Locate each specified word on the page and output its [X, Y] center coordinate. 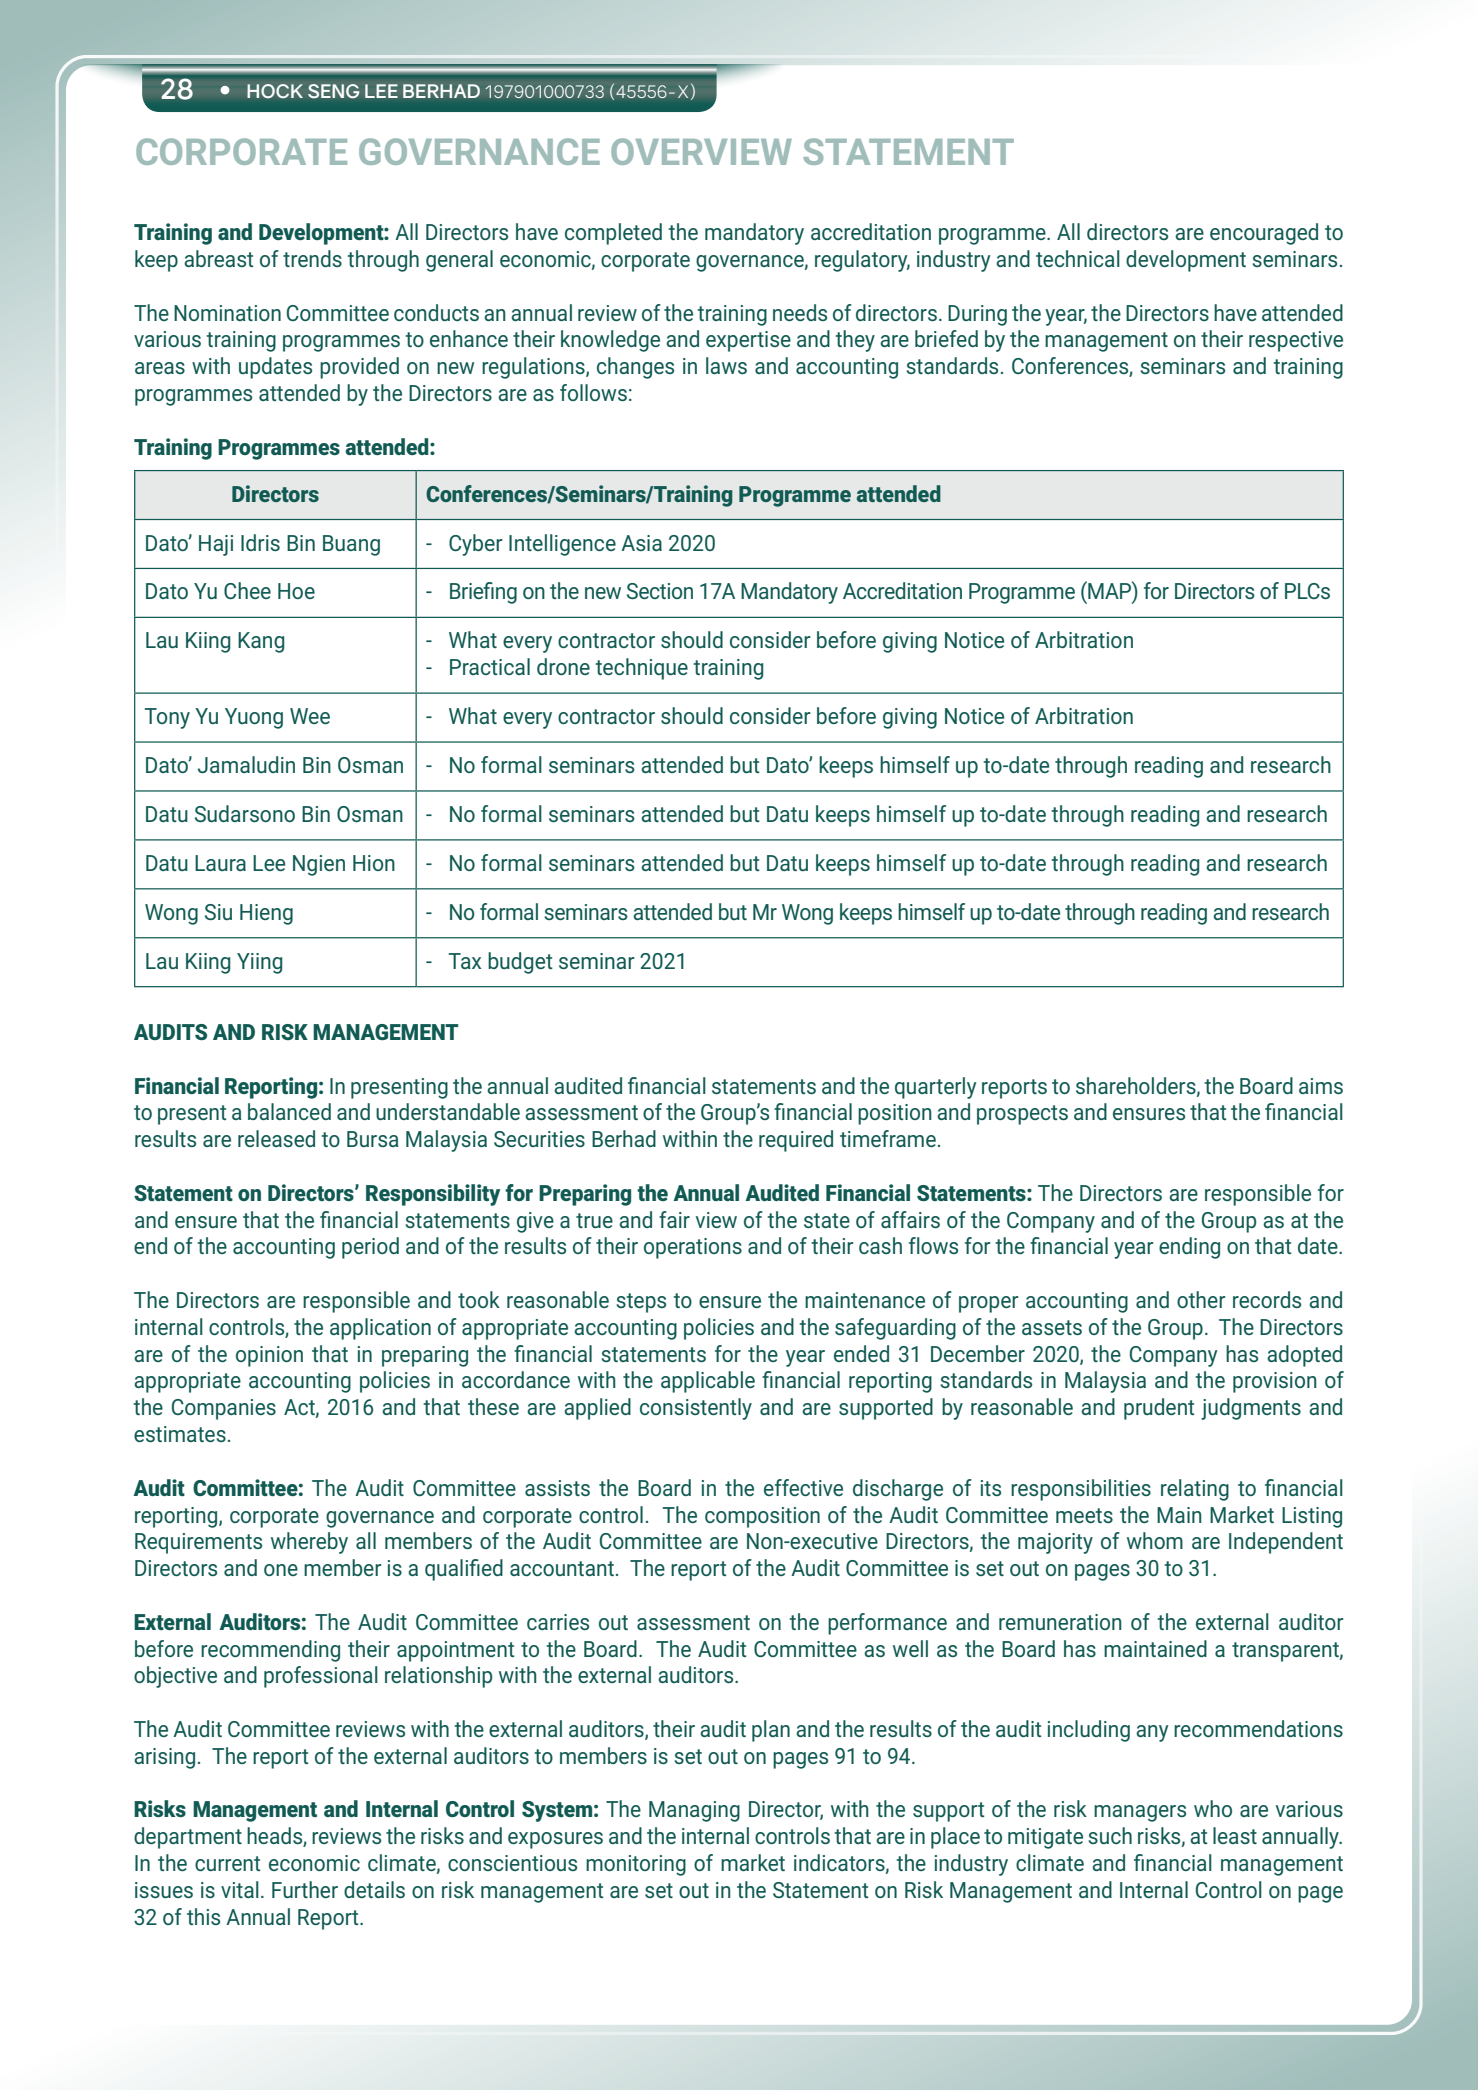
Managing [694, 1811]
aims [1321, 1086]
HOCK [275, 91]
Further [305, 1889]
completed [613, 234]
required [796, 1141]
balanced [289, 1111]
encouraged [1264, 234]
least [1235, 1835]
